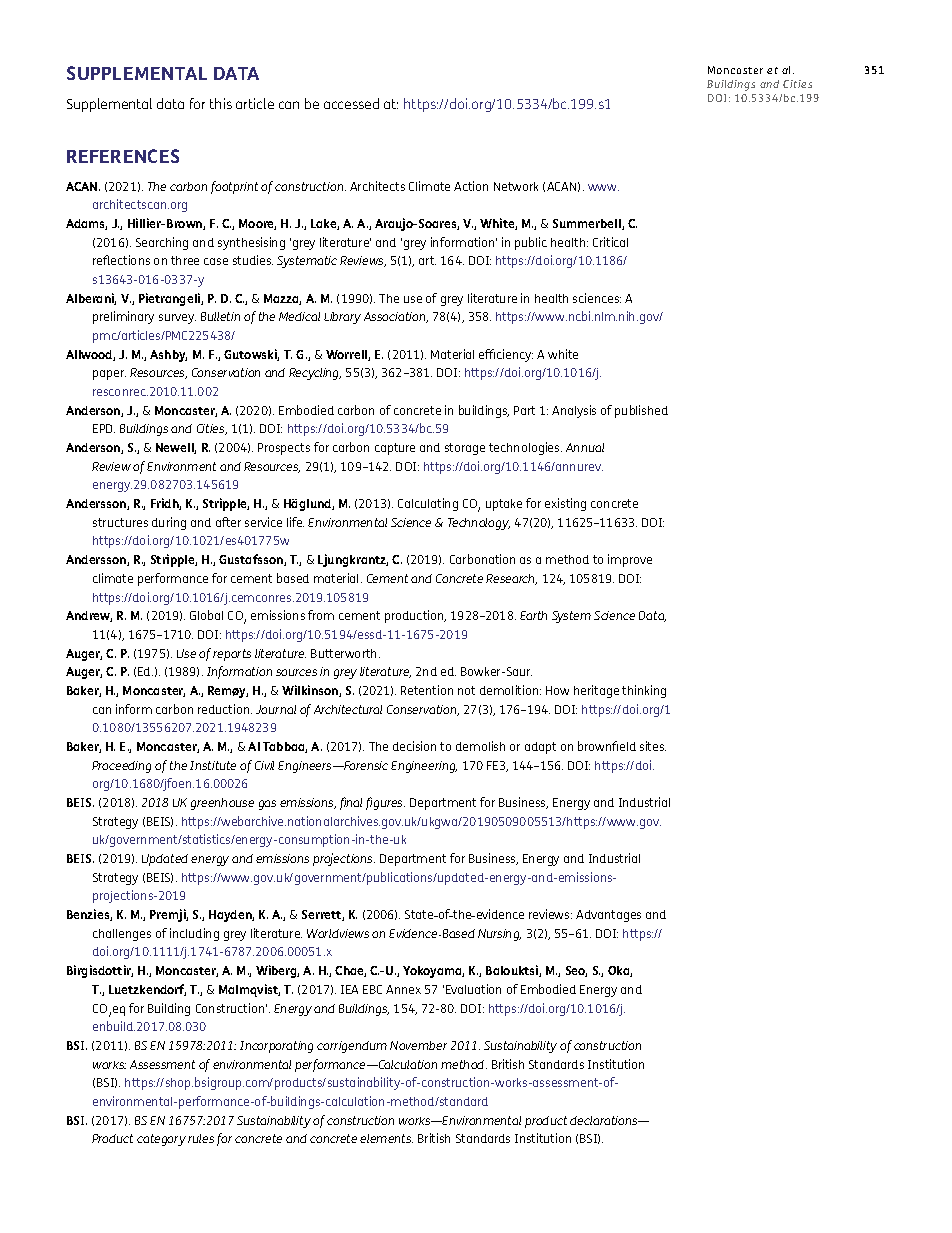  What do you see at coordinates (395, 449) in the image?
I see `capture` at bounding box center [395, 449].
